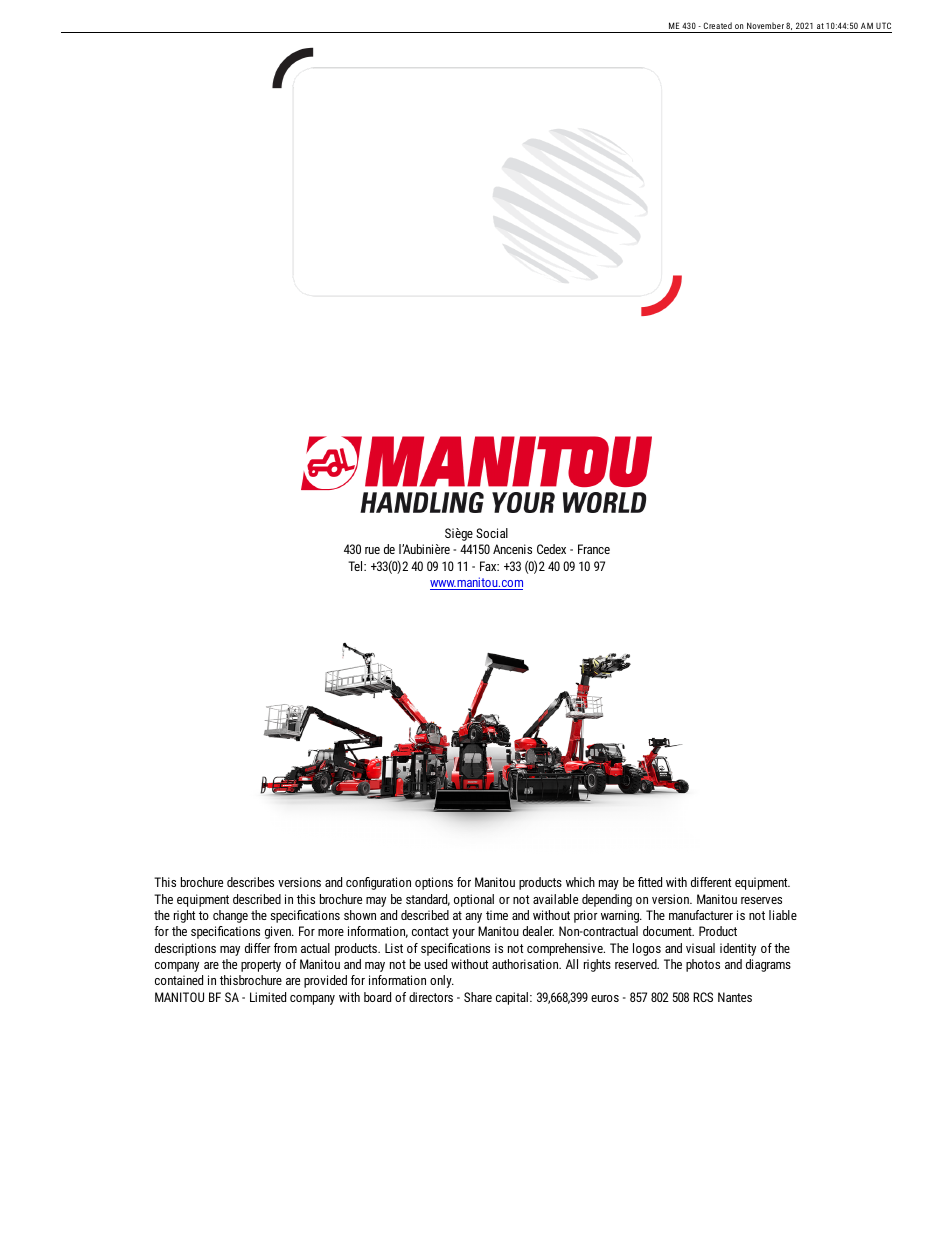  What do you see at coordinates (650, 882) in the screenshot?
I see `fitted` at bounding box center [650, 882].
